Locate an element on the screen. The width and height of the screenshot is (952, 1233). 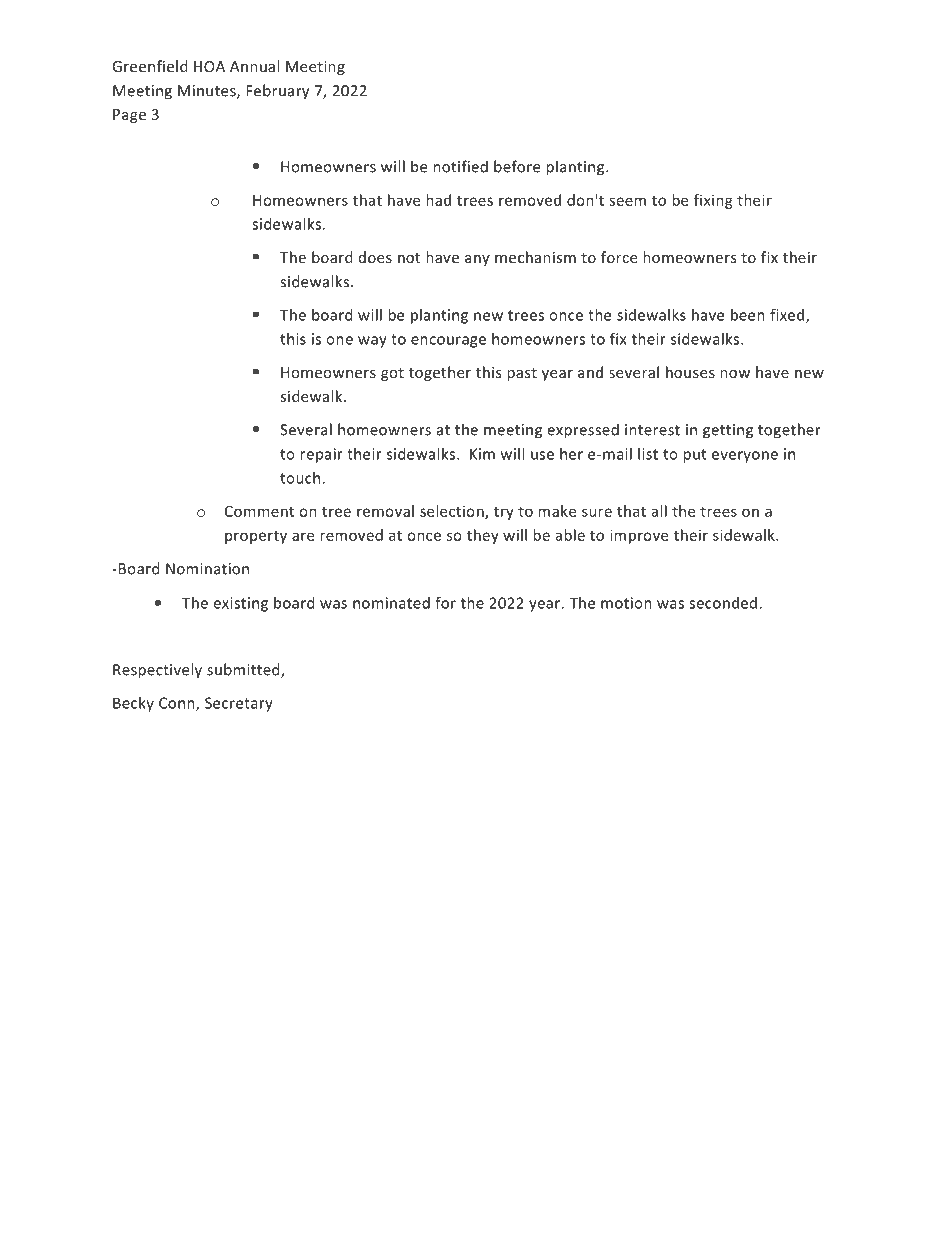
does is located at coordinates (375, 257).
